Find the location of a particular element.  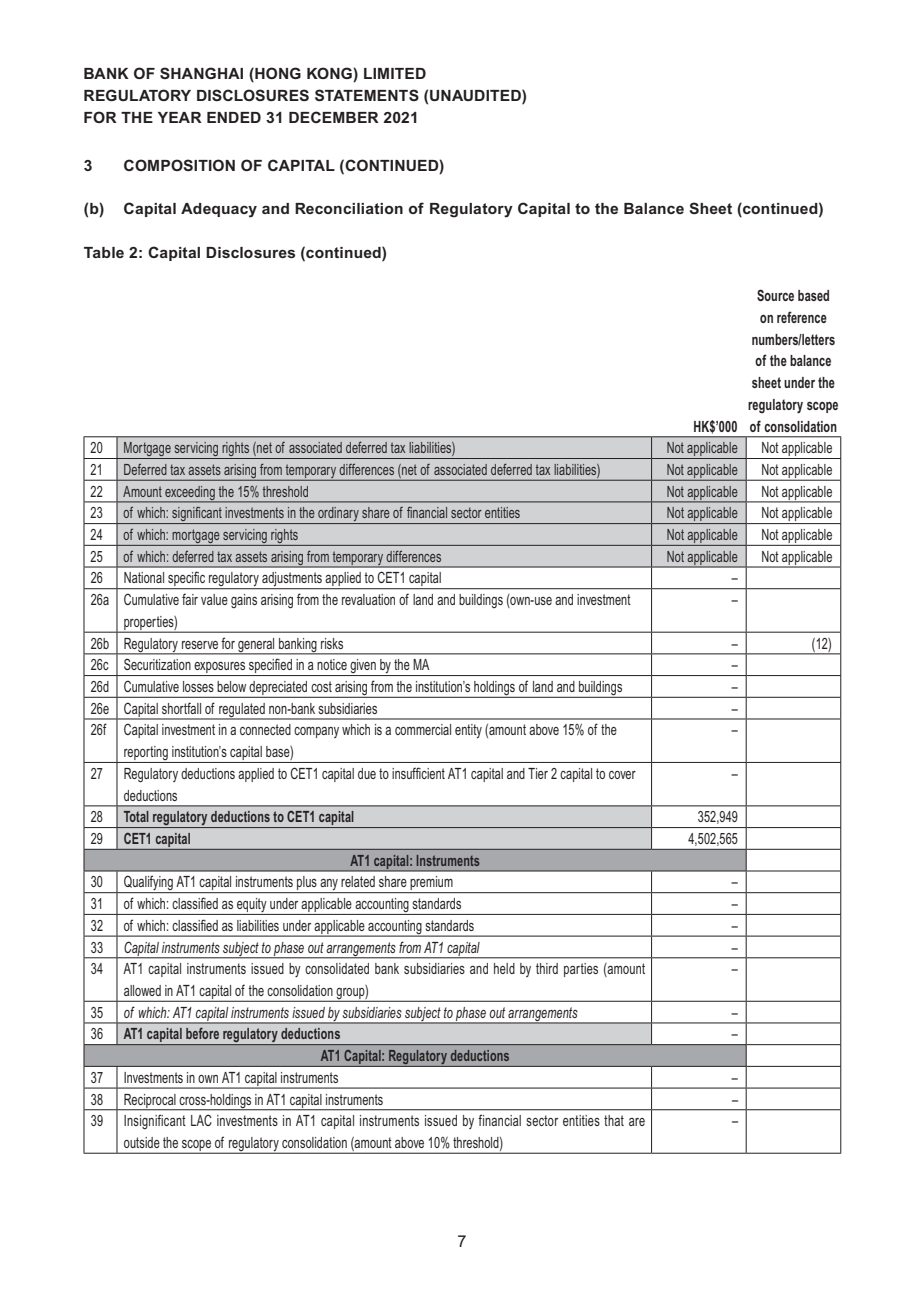

Source is located at coordinates (775, 295).
